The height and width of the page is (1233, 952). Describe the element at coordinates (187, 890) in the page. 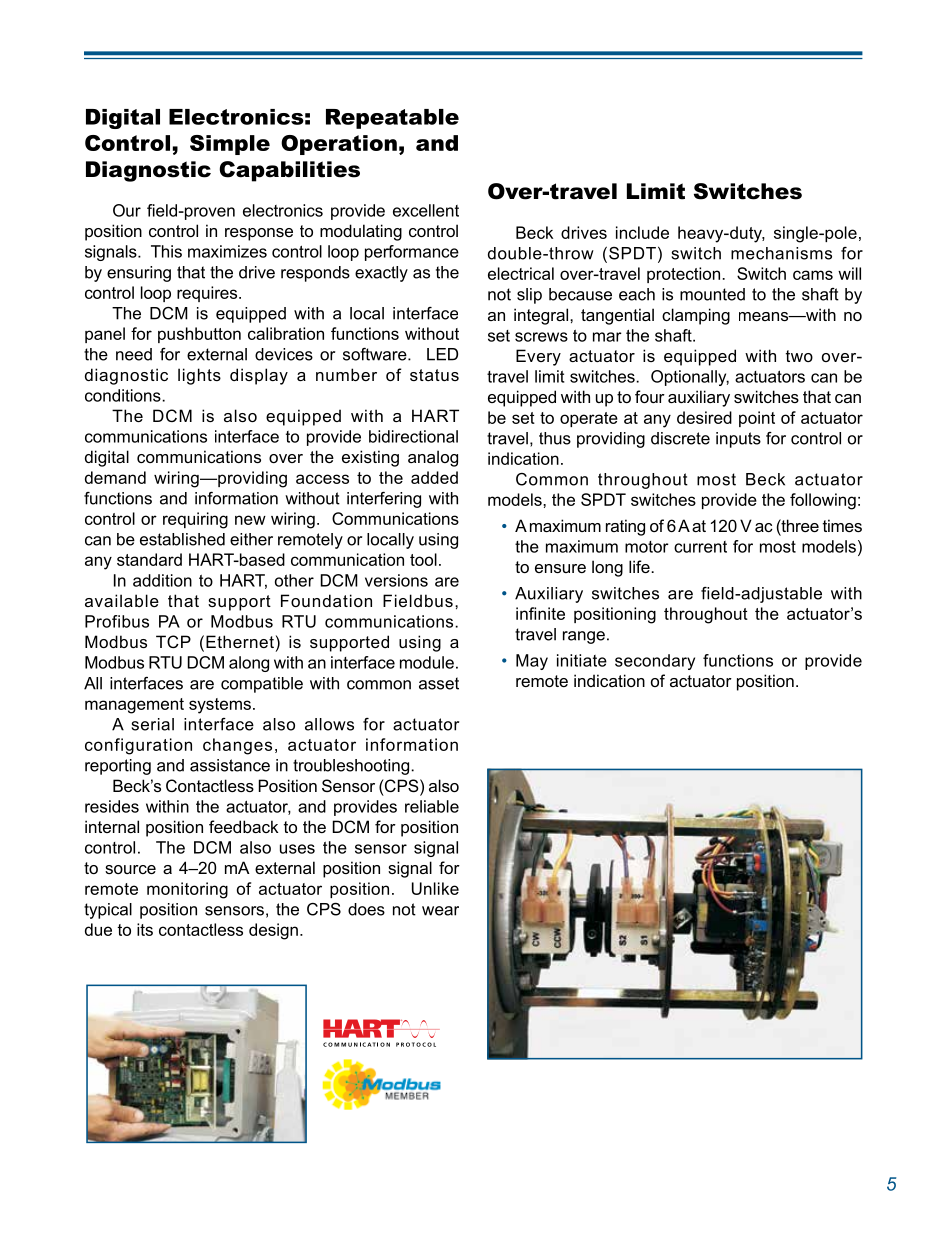

I see `monitoring` at that location.
